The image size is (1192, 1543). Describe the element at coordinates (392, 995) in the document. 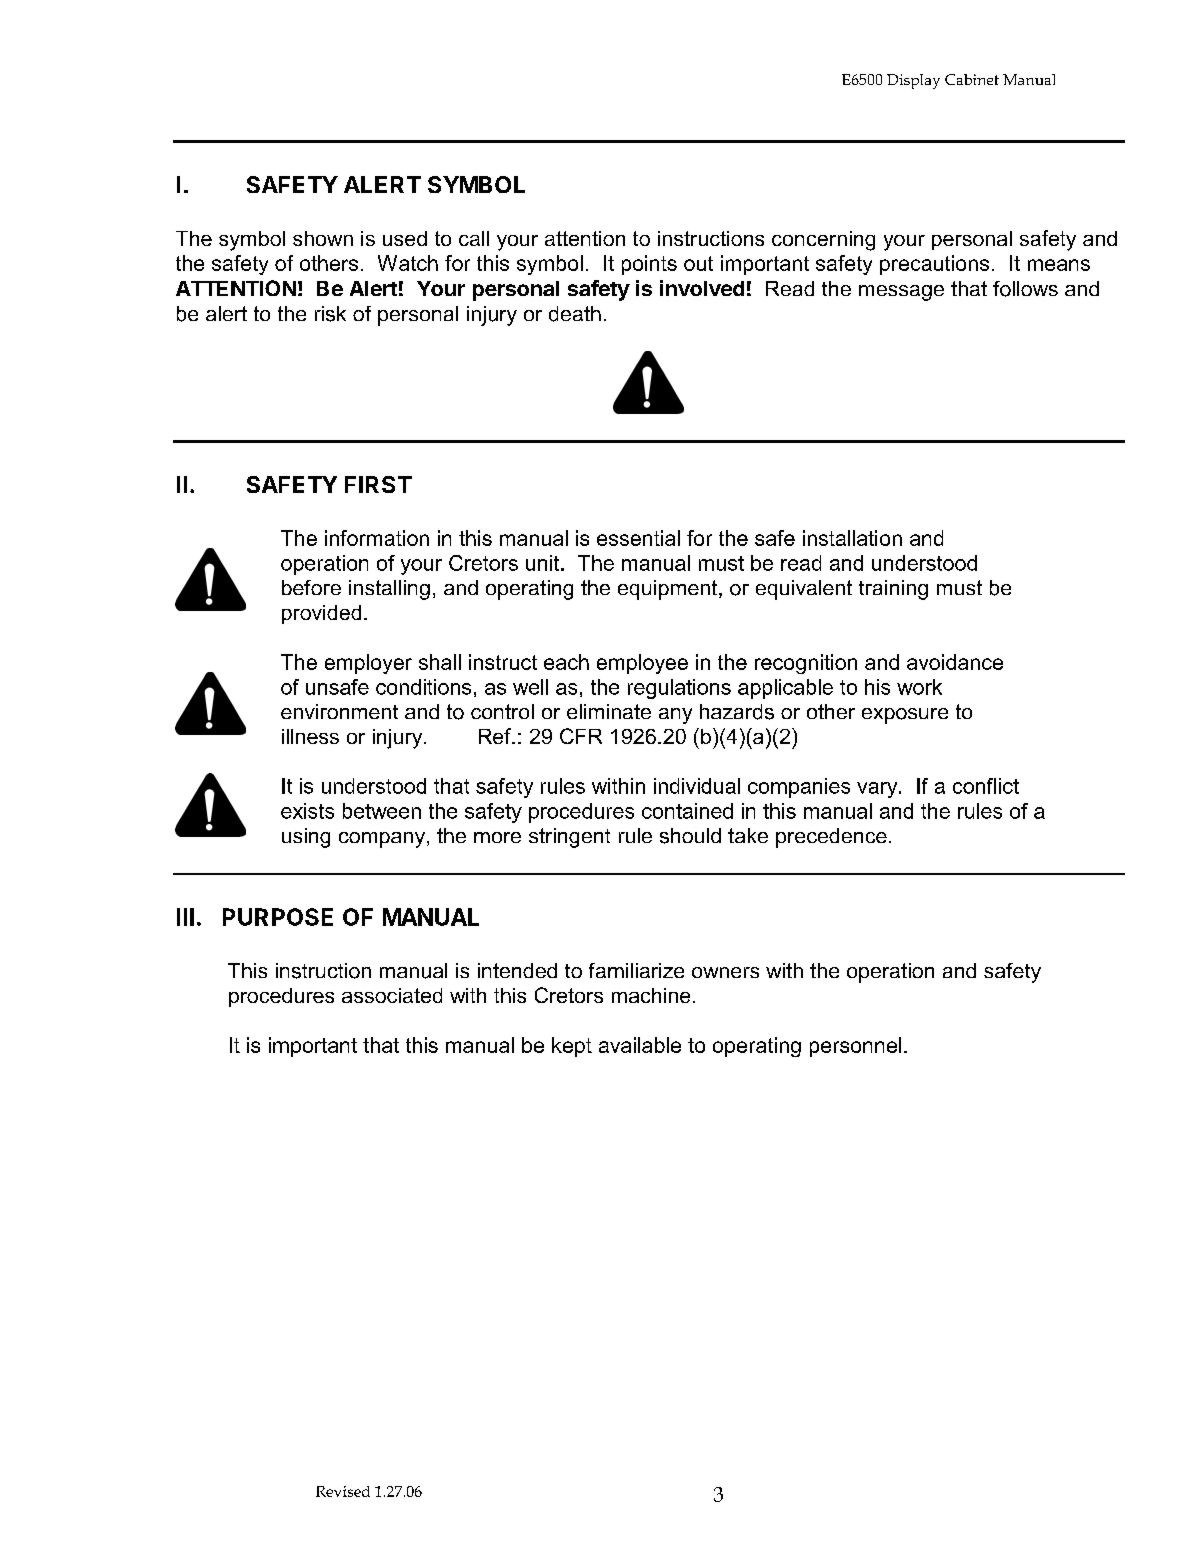

I see `associated` at that location.
